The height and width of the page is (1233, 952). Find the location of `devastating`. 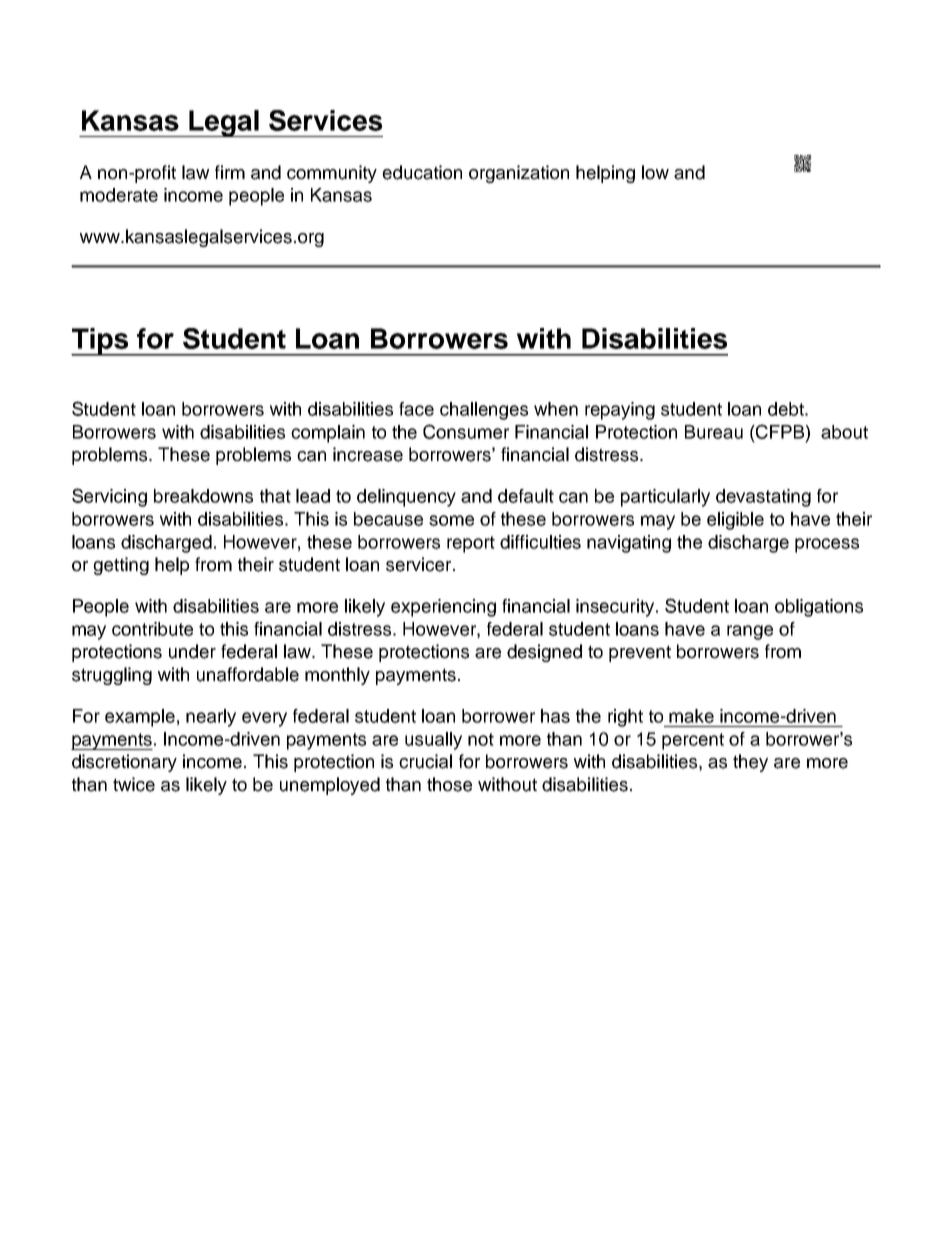

devastating is located at coordinates (763, 498).
